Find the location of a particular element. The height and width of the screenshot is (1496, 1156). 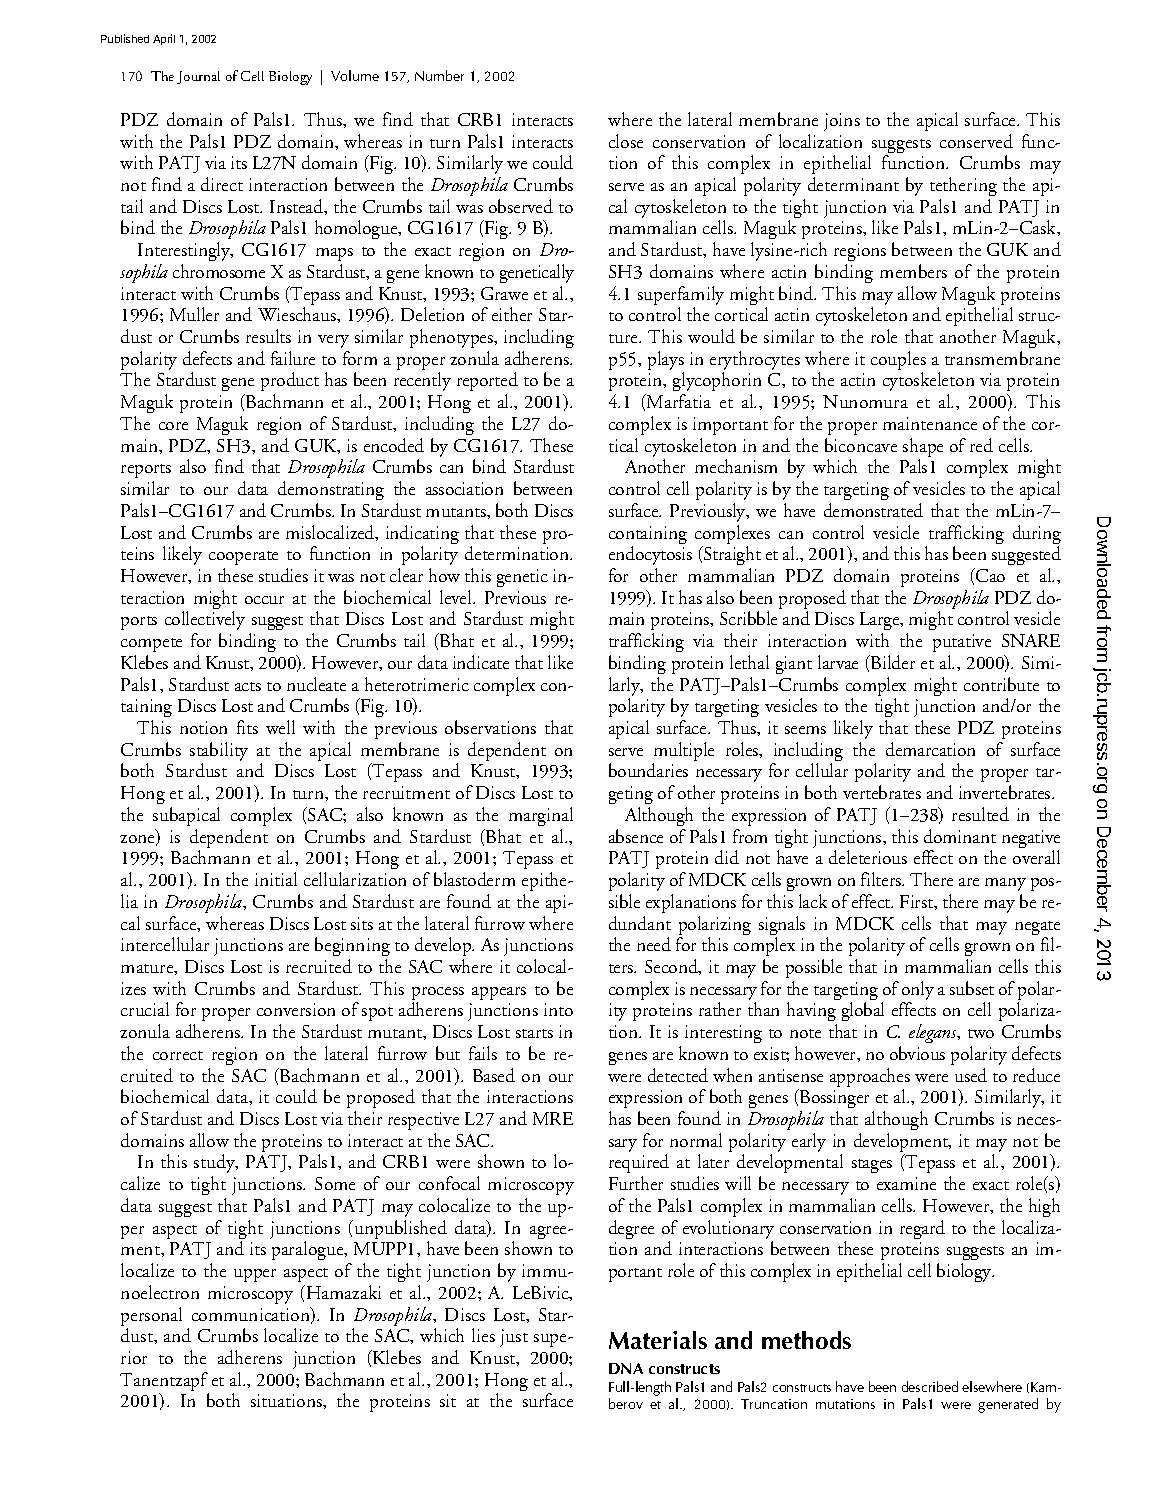

upper is located at coordinates (255, 1275).
